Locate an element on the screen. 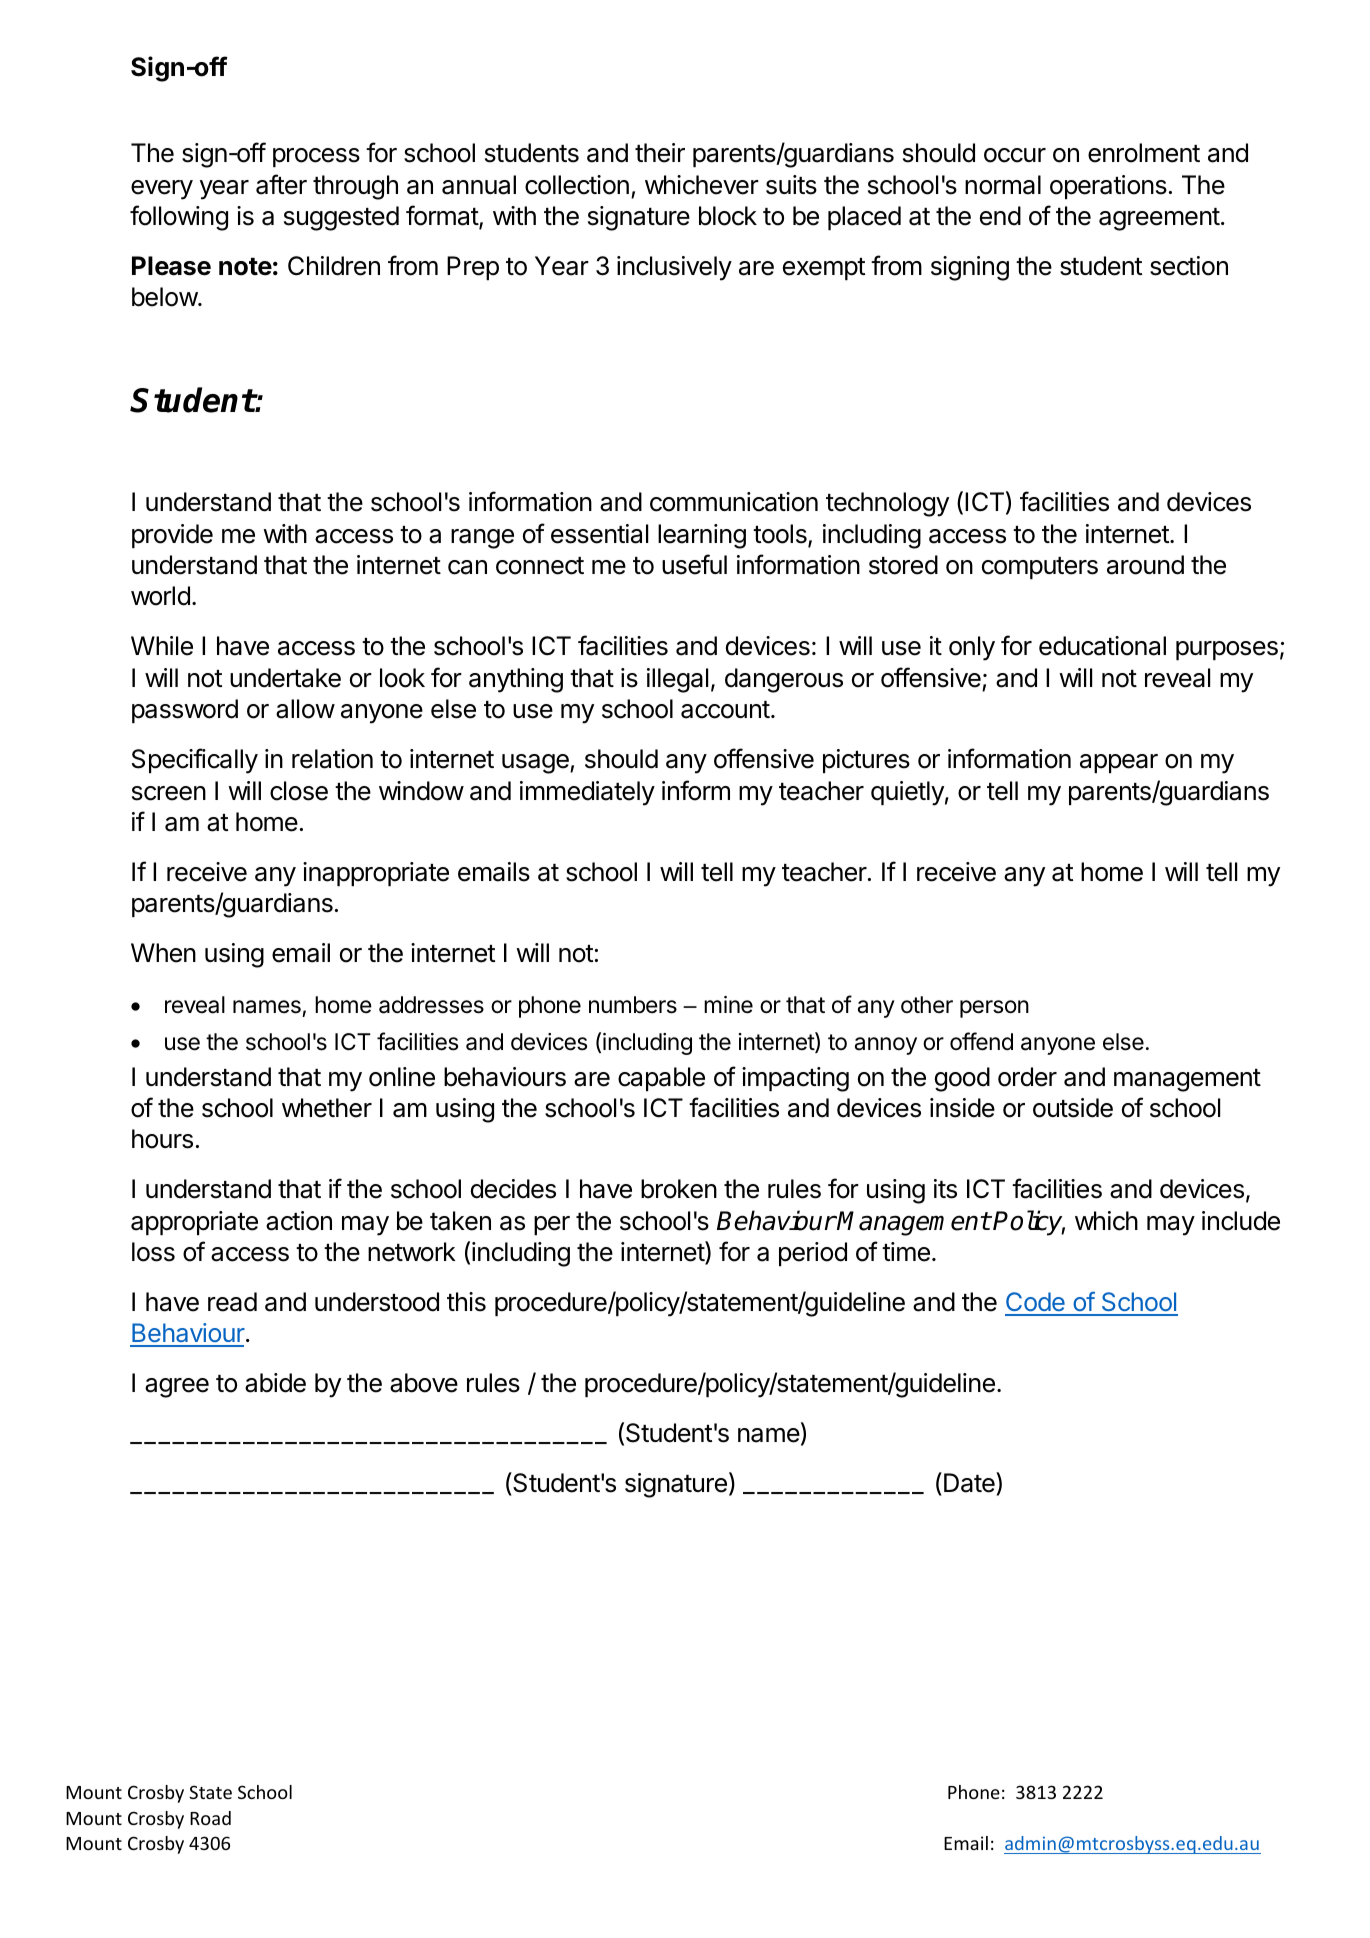 This screenshot has height=1938, width=1370. after is located at coordinates (281, 184).
